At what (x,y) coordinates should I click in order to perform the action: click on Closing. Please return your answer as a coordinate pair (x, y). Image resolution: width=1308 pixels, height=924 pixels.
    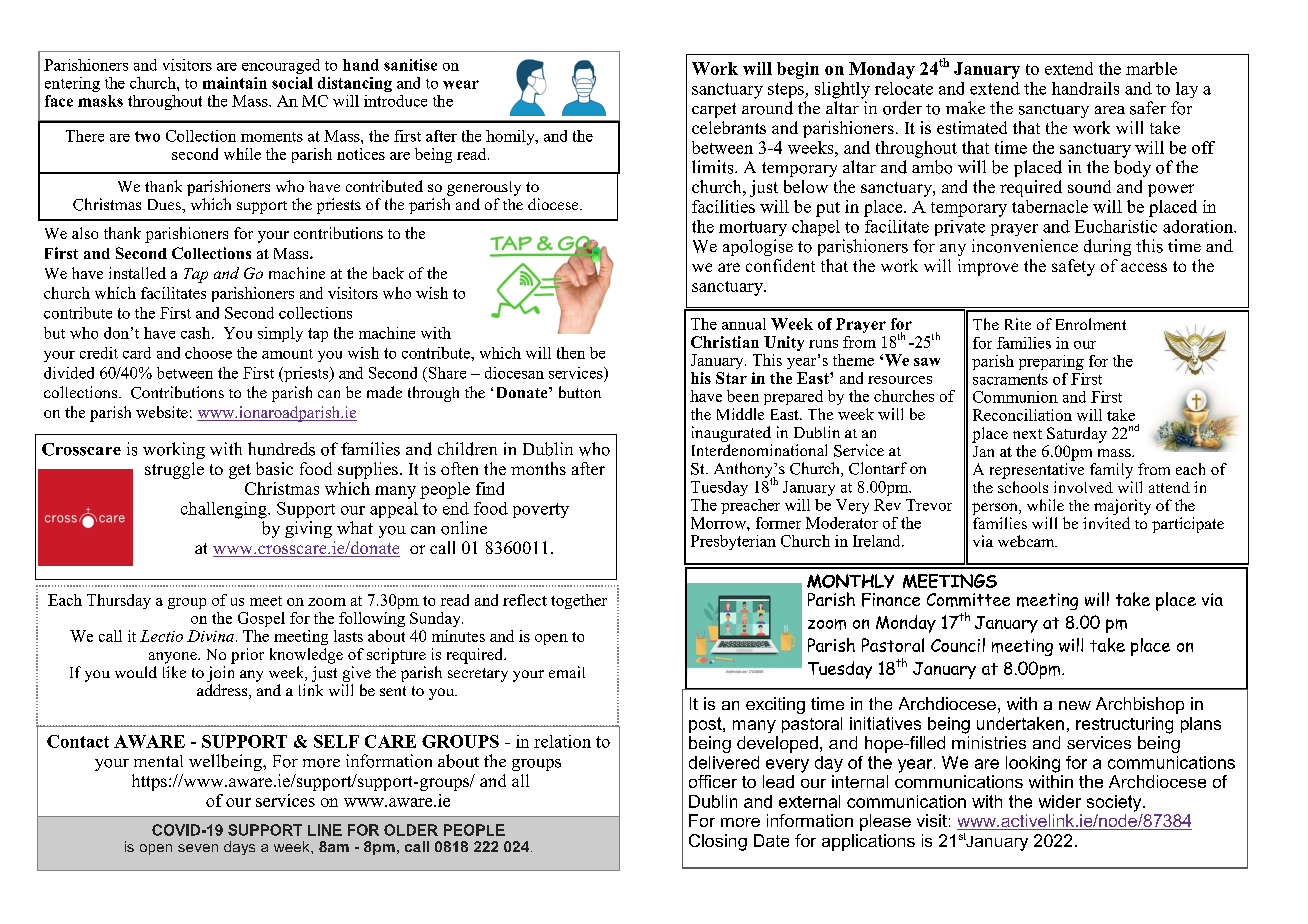
    Looking at the image, I should click on (718, 842).
